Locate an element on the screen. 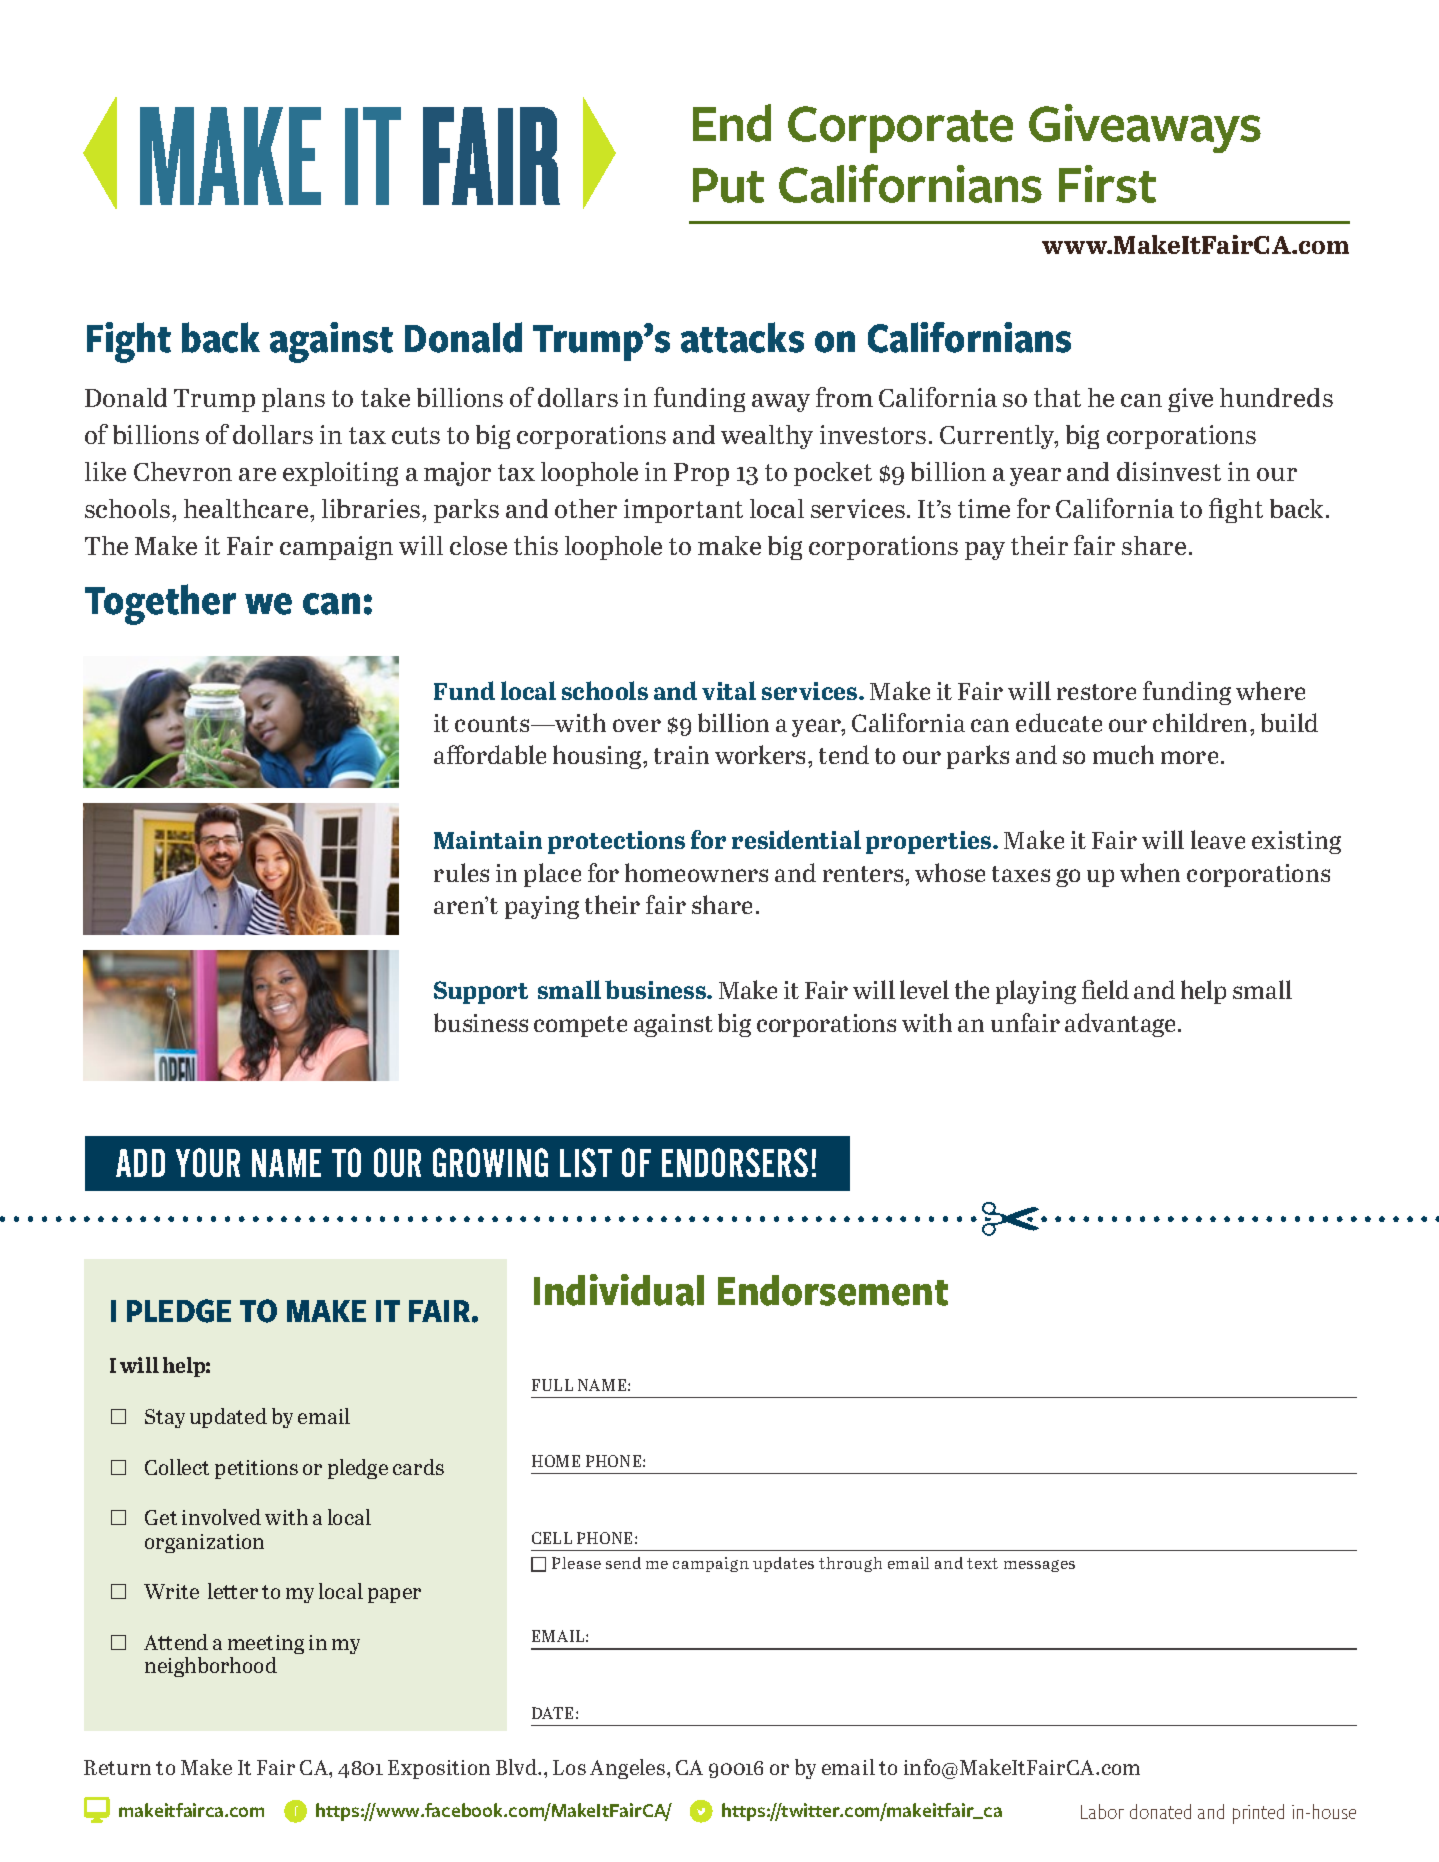 The height and width of the screenshot is (1862, 1439). First is located at coordinates (1107, 184).
